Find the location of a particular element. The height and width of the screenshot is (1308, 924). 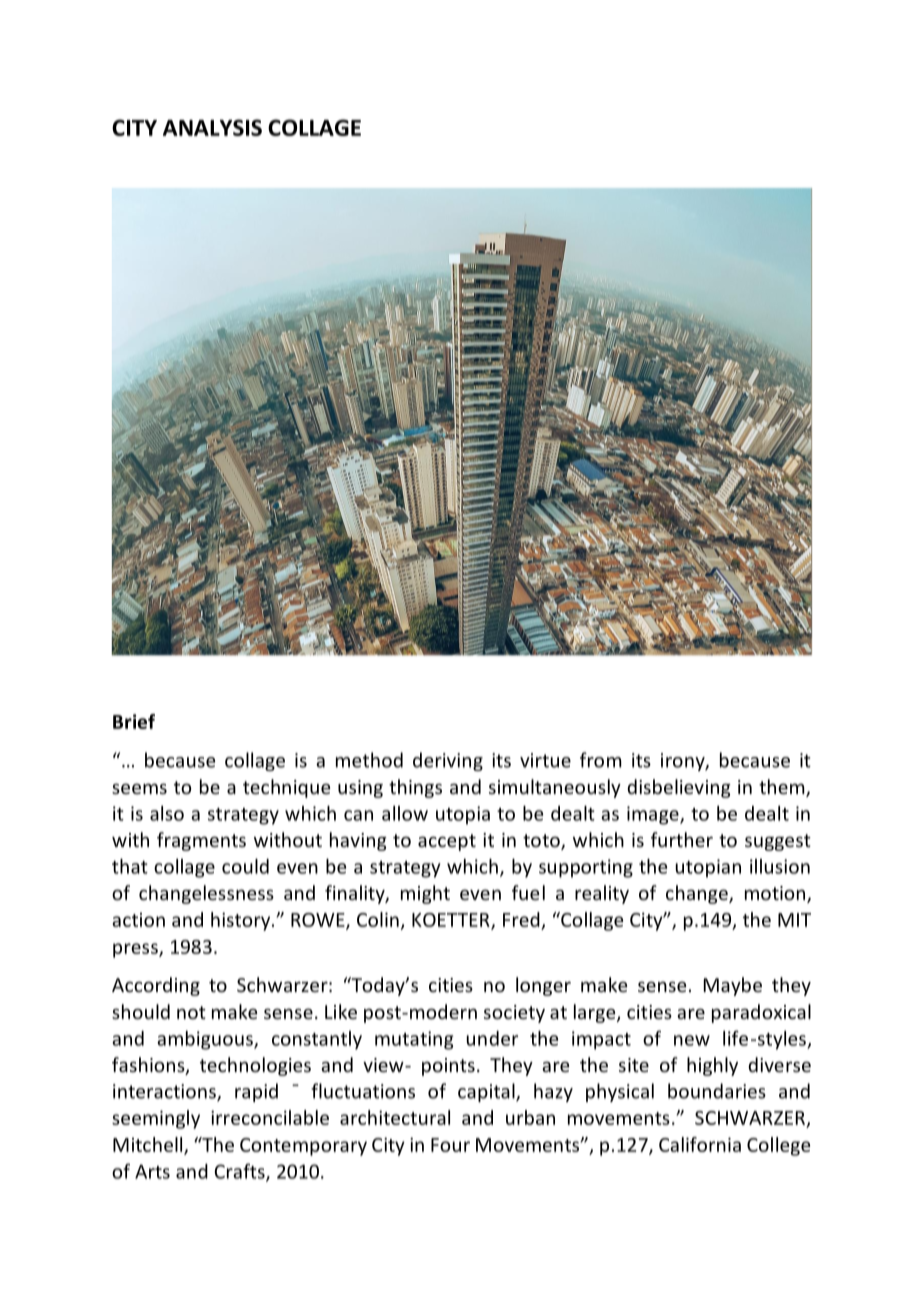

Crafts is located at coordinates (240, 1172).
